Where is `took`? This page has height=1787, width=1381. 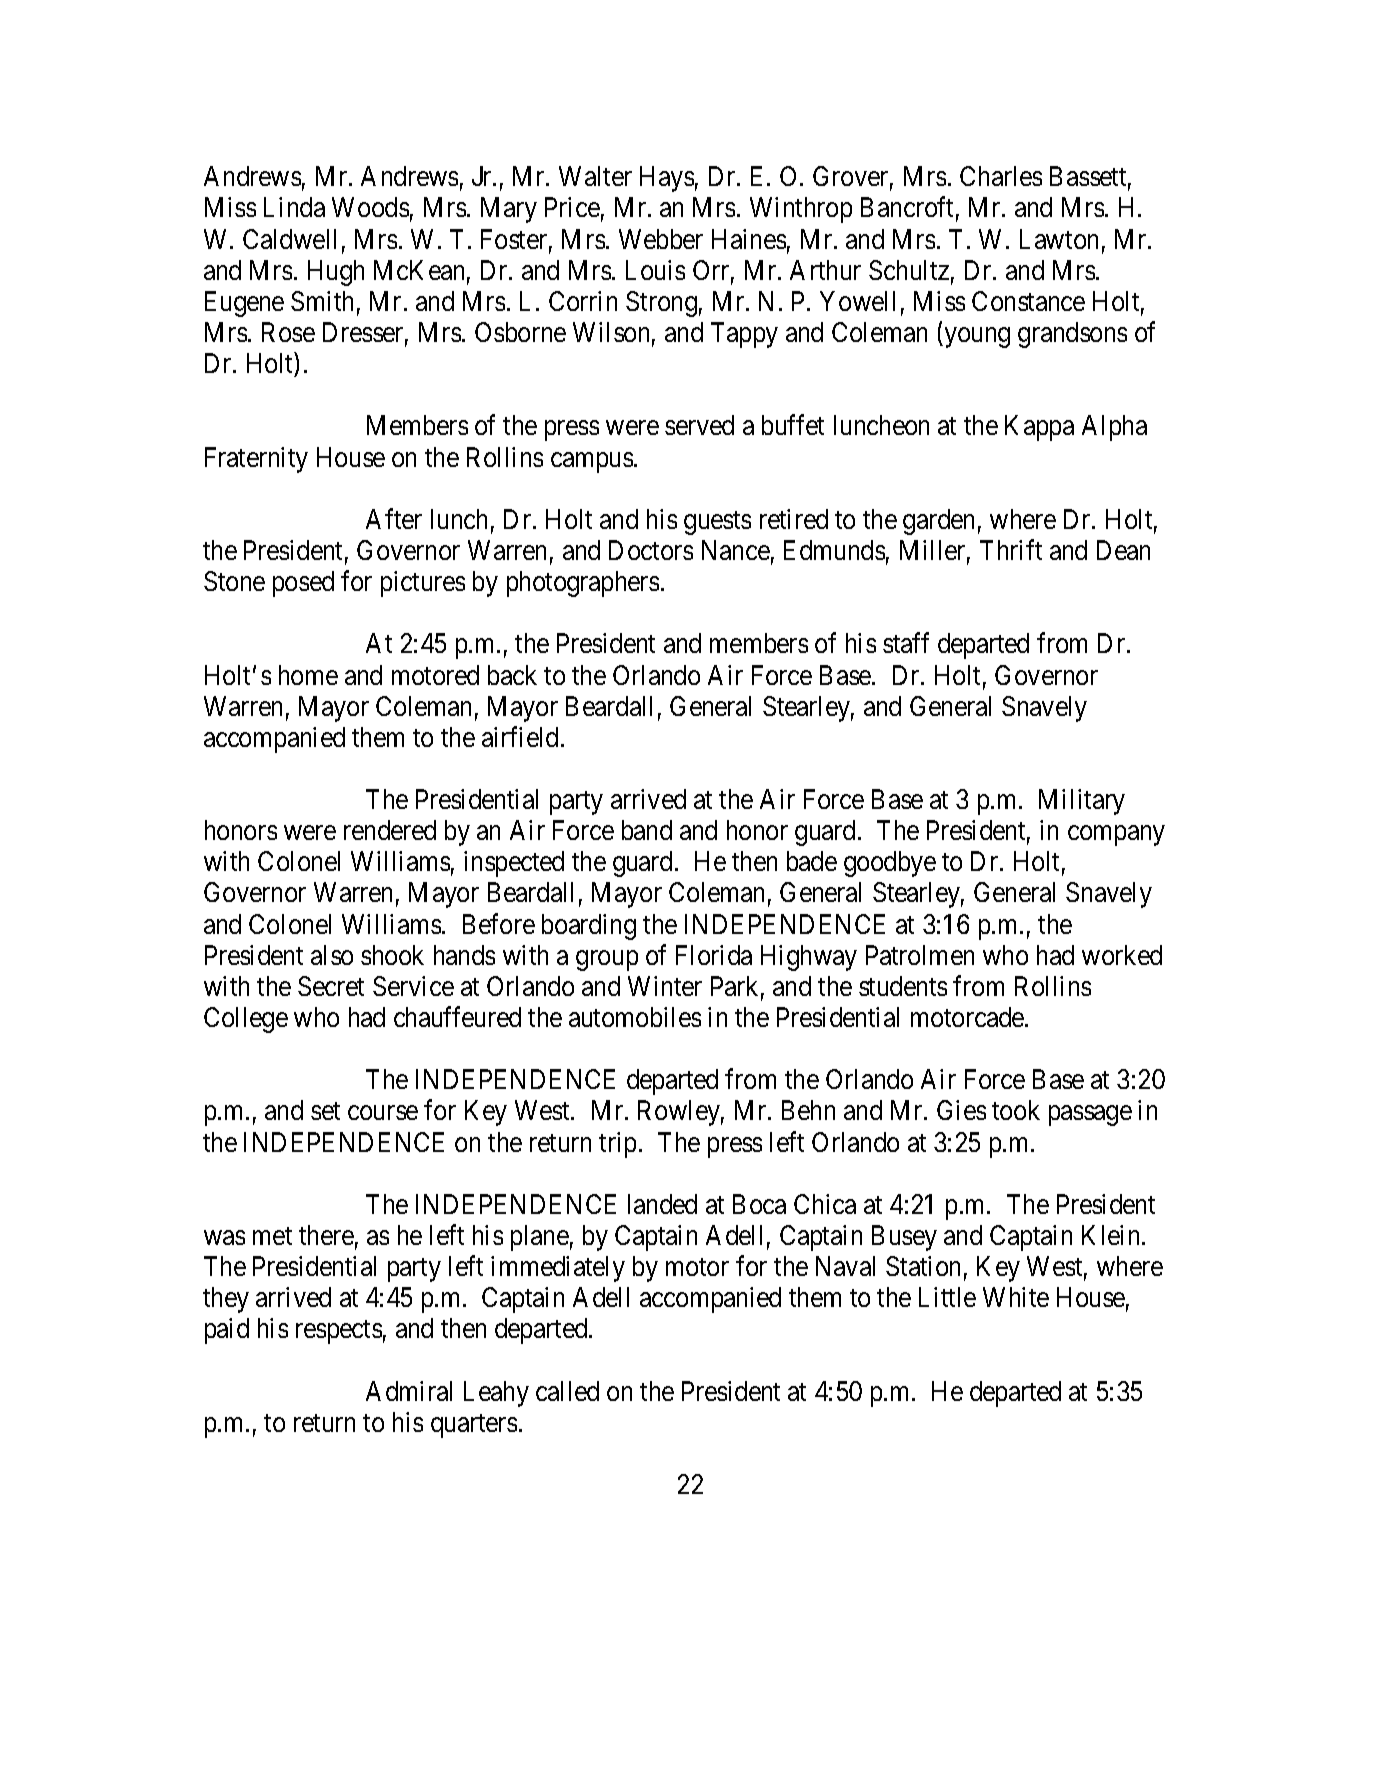
took is located at coordinates (1016, 1110).
